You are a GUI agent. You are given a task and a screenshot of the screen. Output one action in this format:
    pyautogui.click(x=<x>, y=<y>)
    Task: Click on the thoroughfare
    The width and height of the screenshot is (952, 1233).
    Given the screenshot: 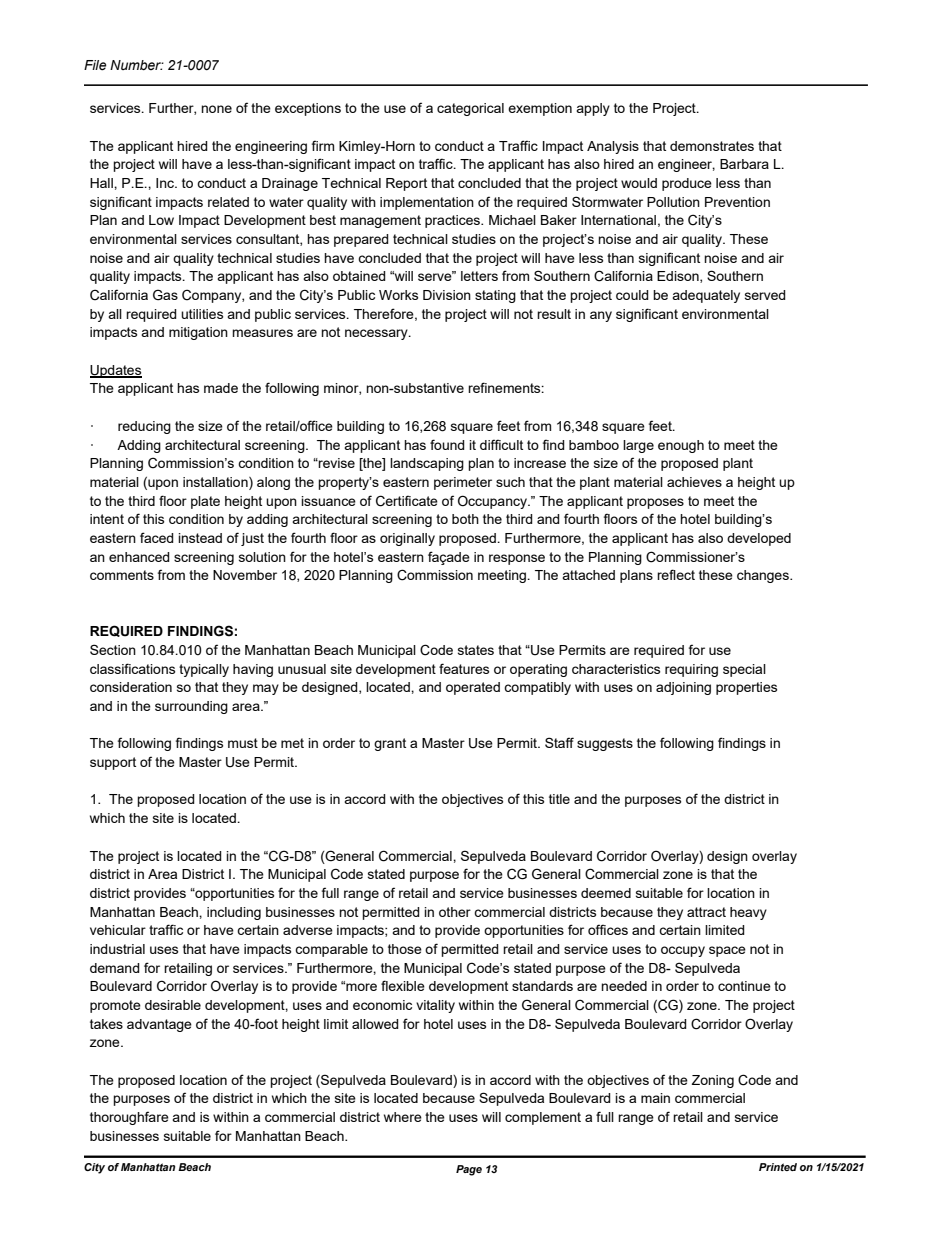 What is the action you would take?
    pyautogui.click(x=129, y=1118)
